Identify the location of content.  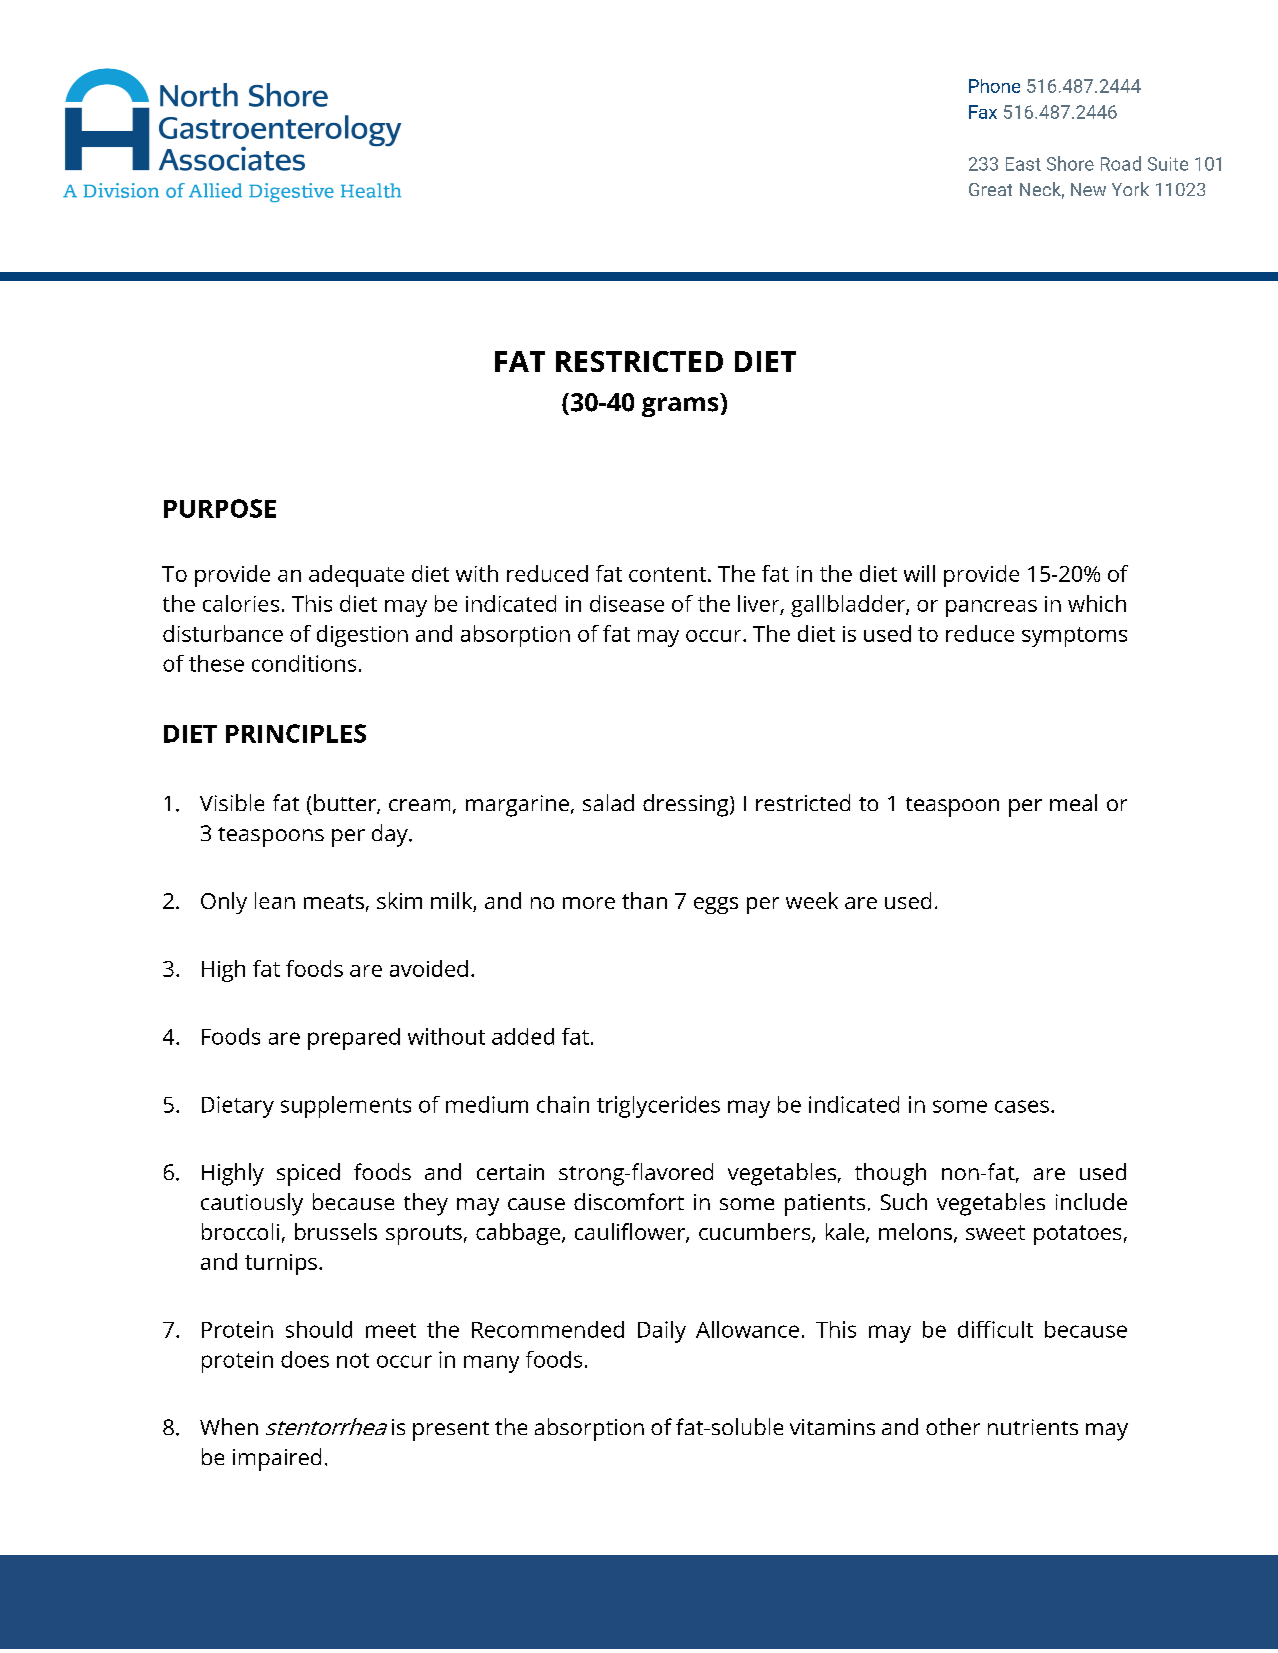
(667, 574).
